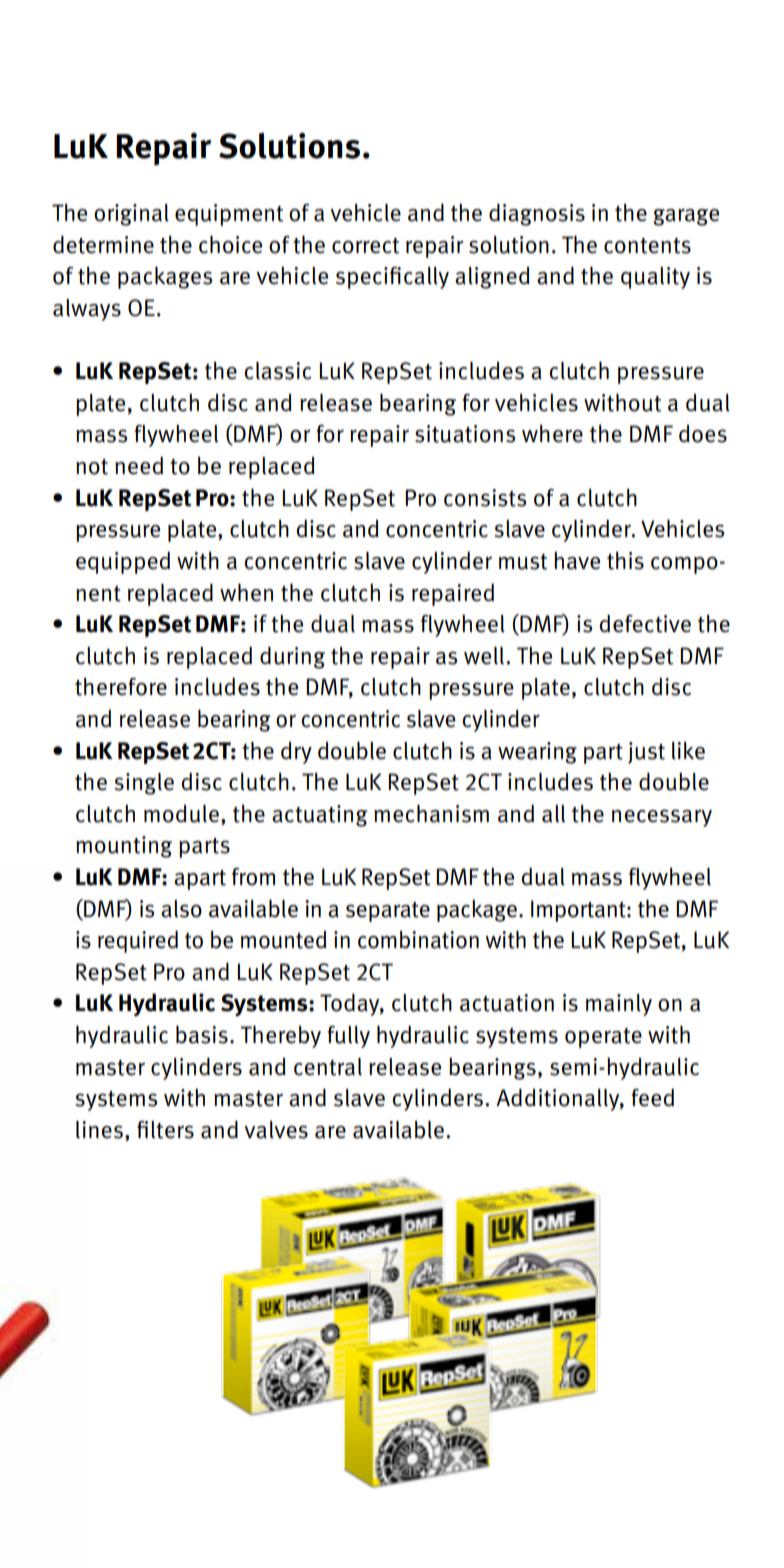 The height and width of the document is (1568, 784). What do you see at coordinates (121, 686) in the document?
I see `therefore` at bounding box center [121, 686].
